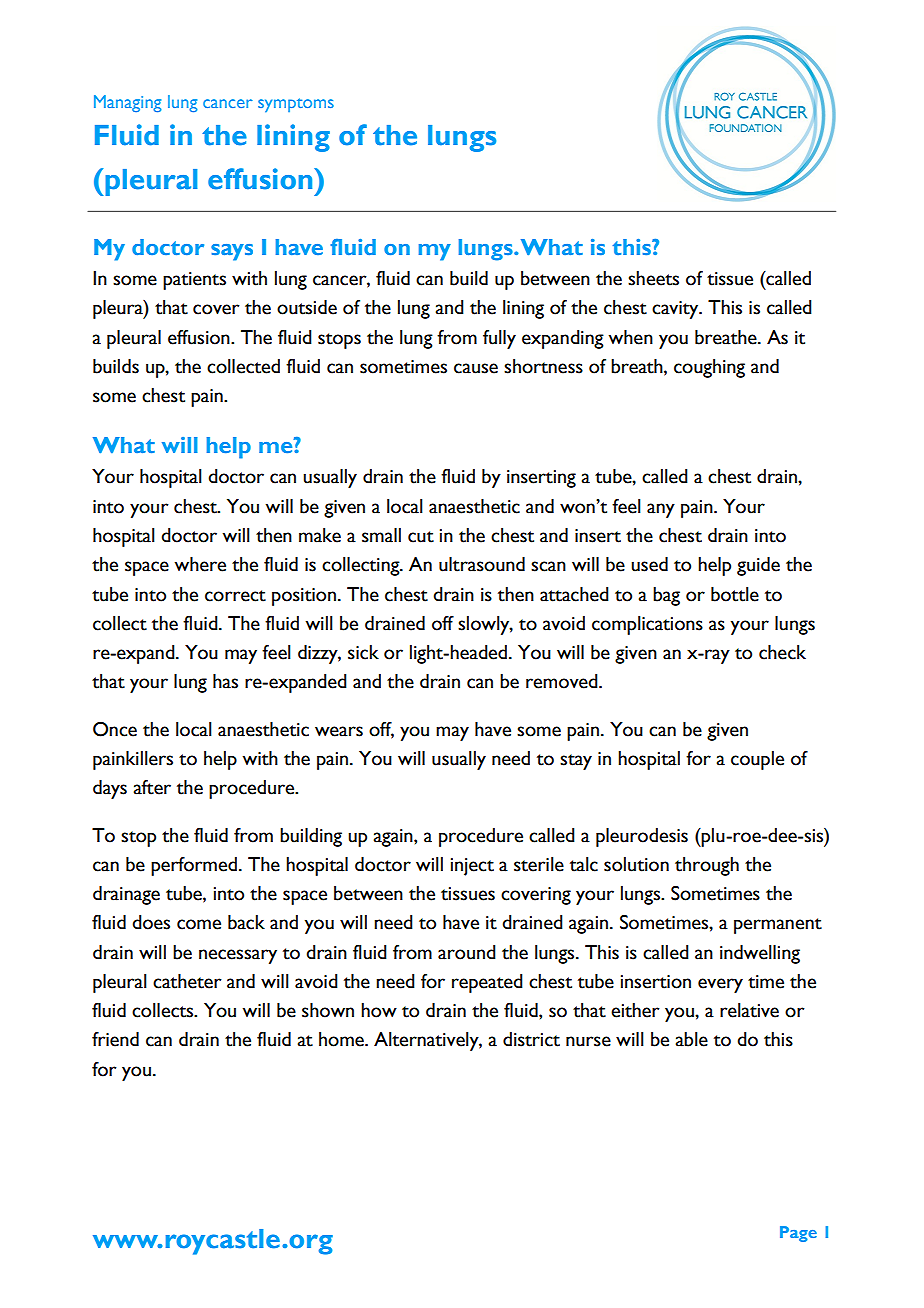  What do you see at coordinates (363, 652) in the document?
I see `sick` at bounding box center [363, 652].
